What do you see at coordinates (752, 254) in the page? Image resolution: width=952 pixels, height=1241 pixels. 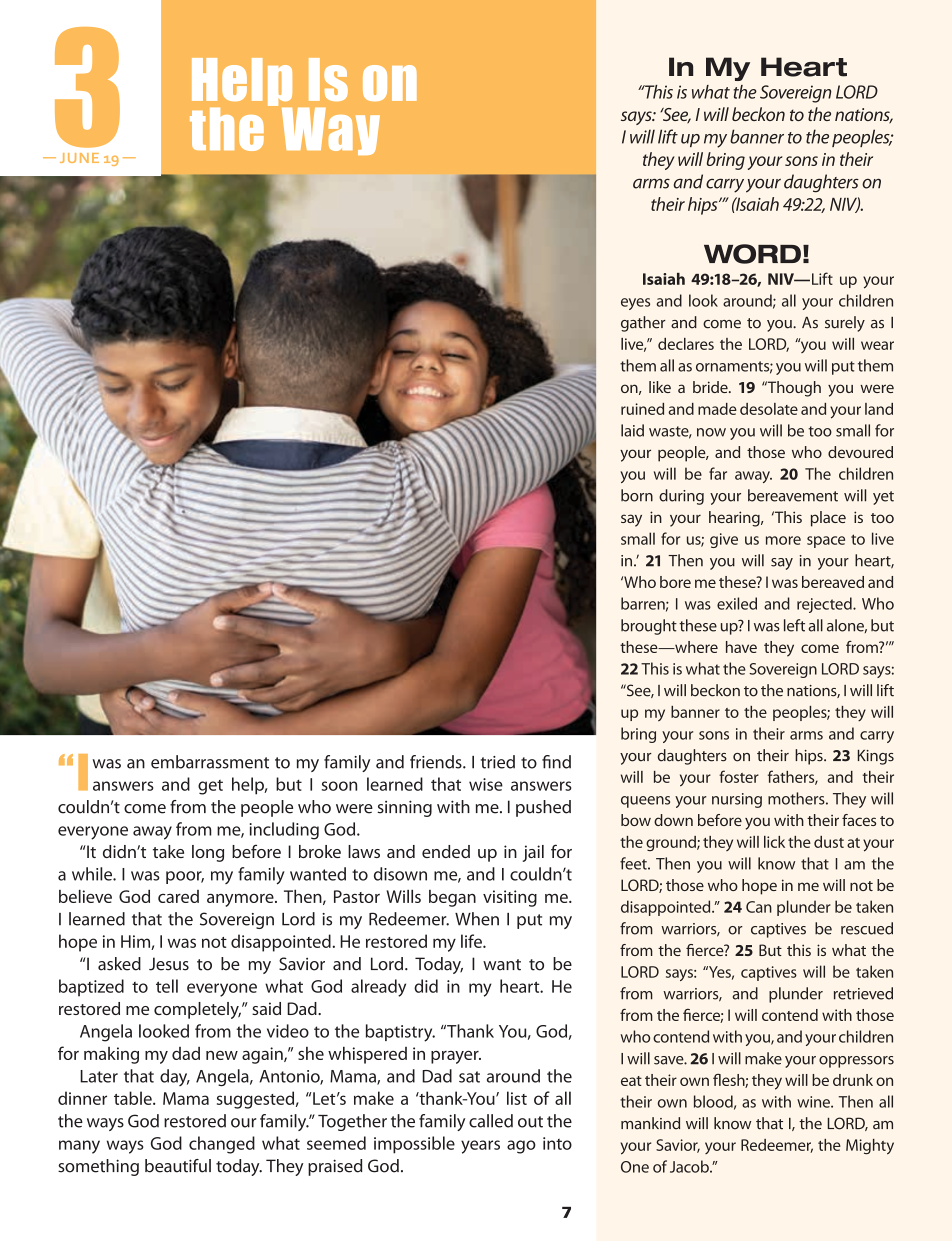 I see `WORD` at bounding box center [752, 254].
